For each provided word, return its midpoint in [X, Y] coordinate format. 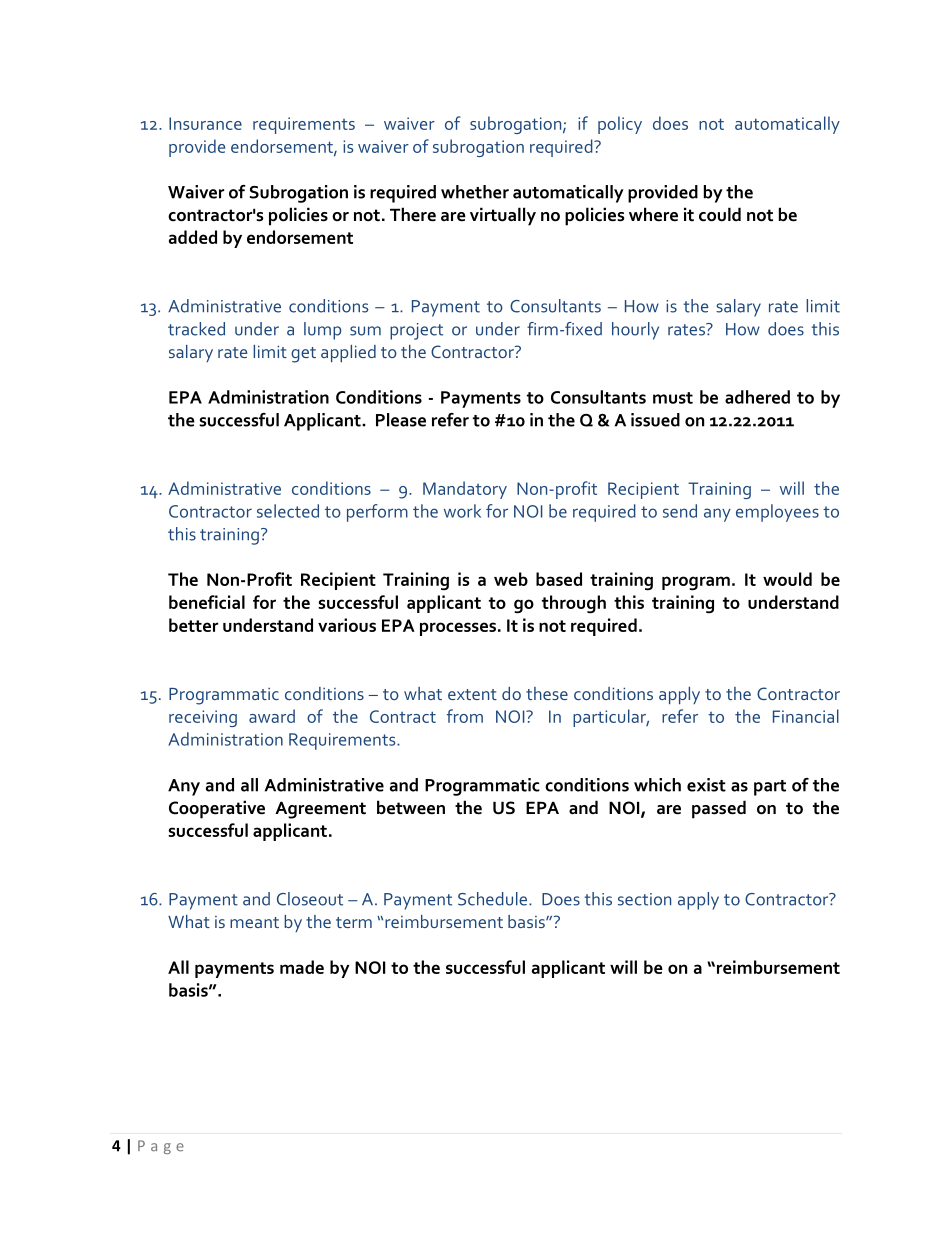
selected [288, 511]
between [411, 807]
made [302, 967]
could [720, 214]
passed [719, 809]
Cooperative [217, 809]
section [644, 899]
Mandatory [465, 490]
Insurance [205, 123]
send [680, 511]
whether [475, 192]
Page [161, 1147]
